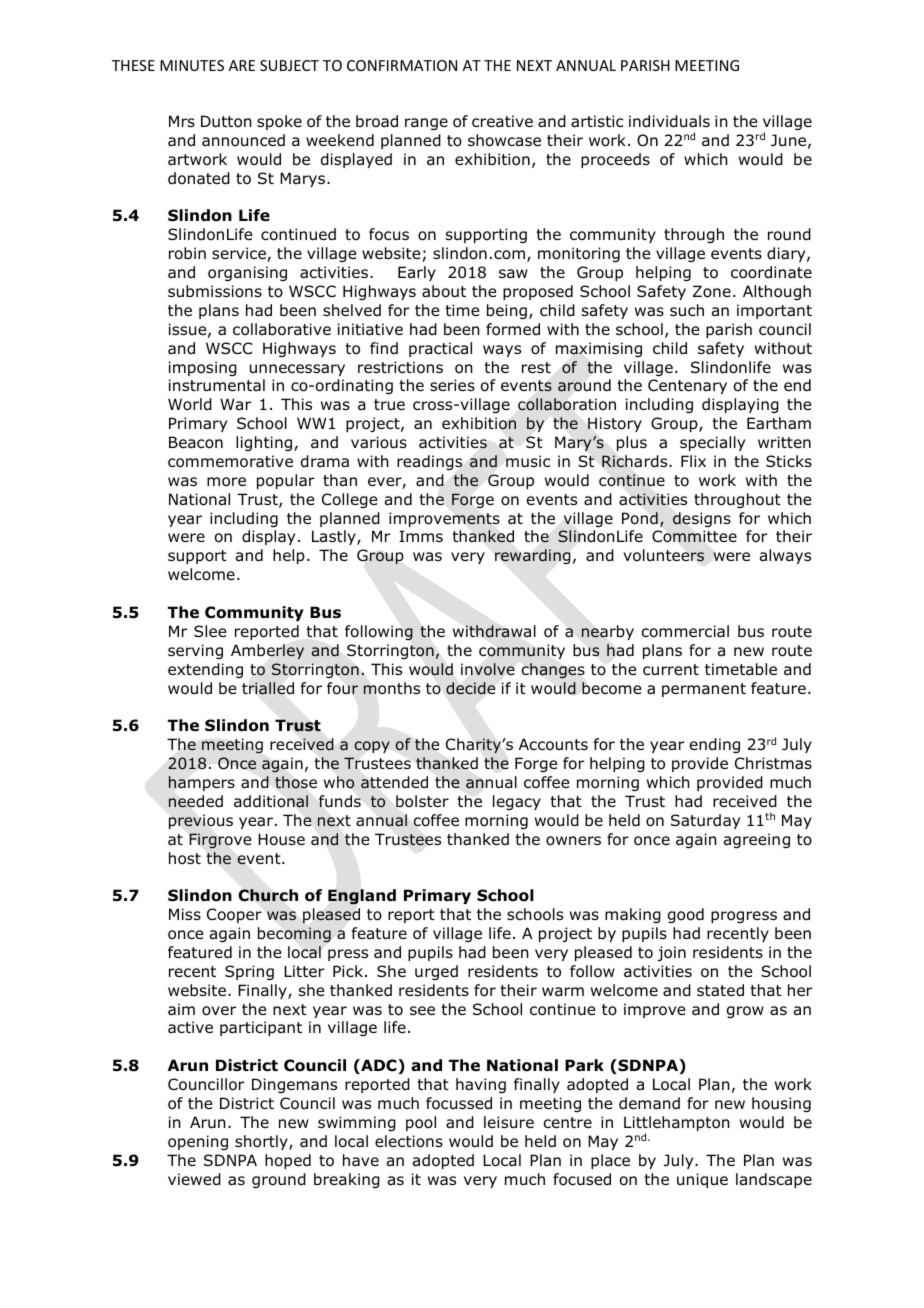 This image has height=1308, width=924. What do you see at coordinates (488, 669) in the image?
I see `involve` at bounding box center [488, 669].
